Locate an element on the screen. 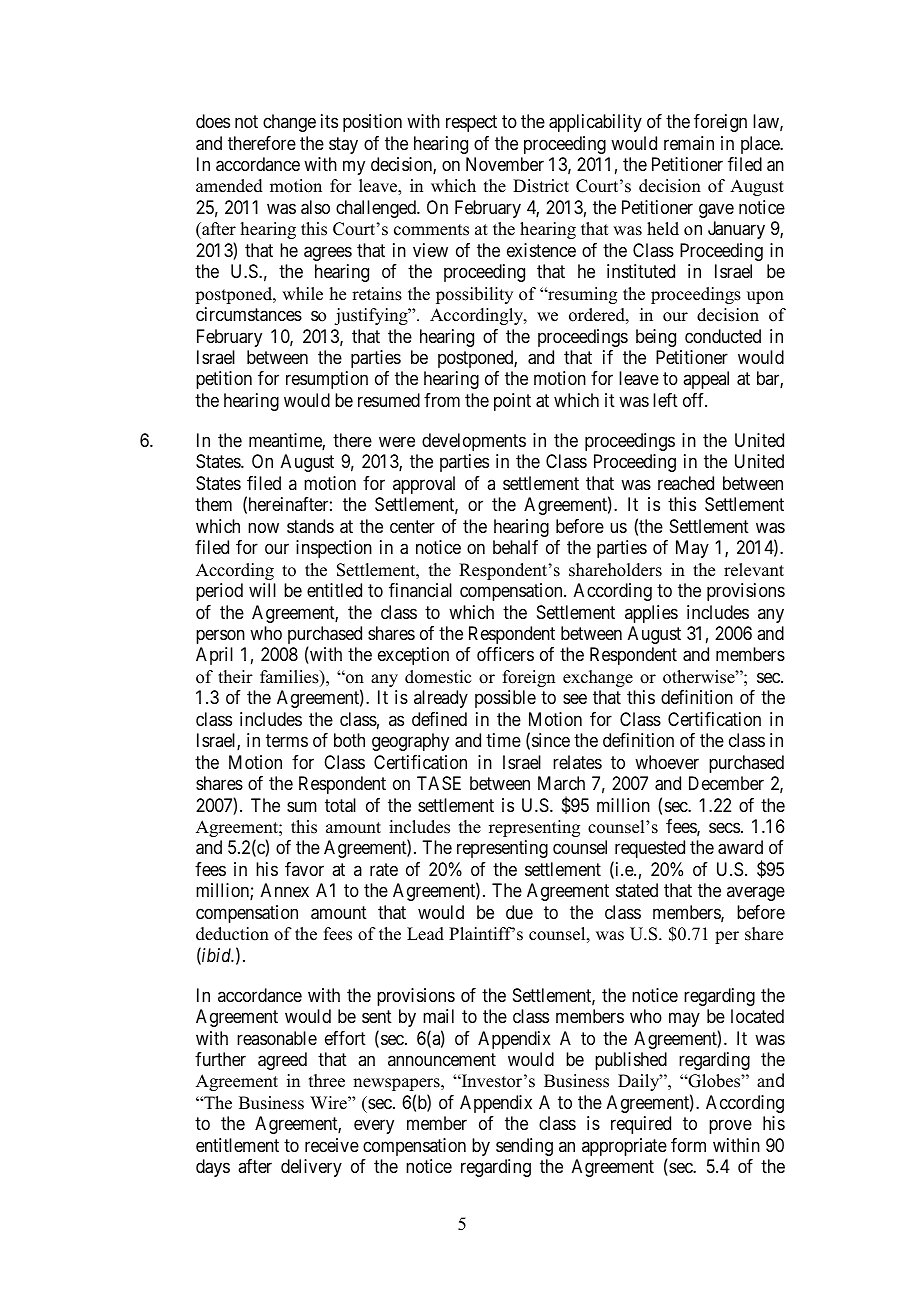  circumstances is located at coordinates (249, 314).
